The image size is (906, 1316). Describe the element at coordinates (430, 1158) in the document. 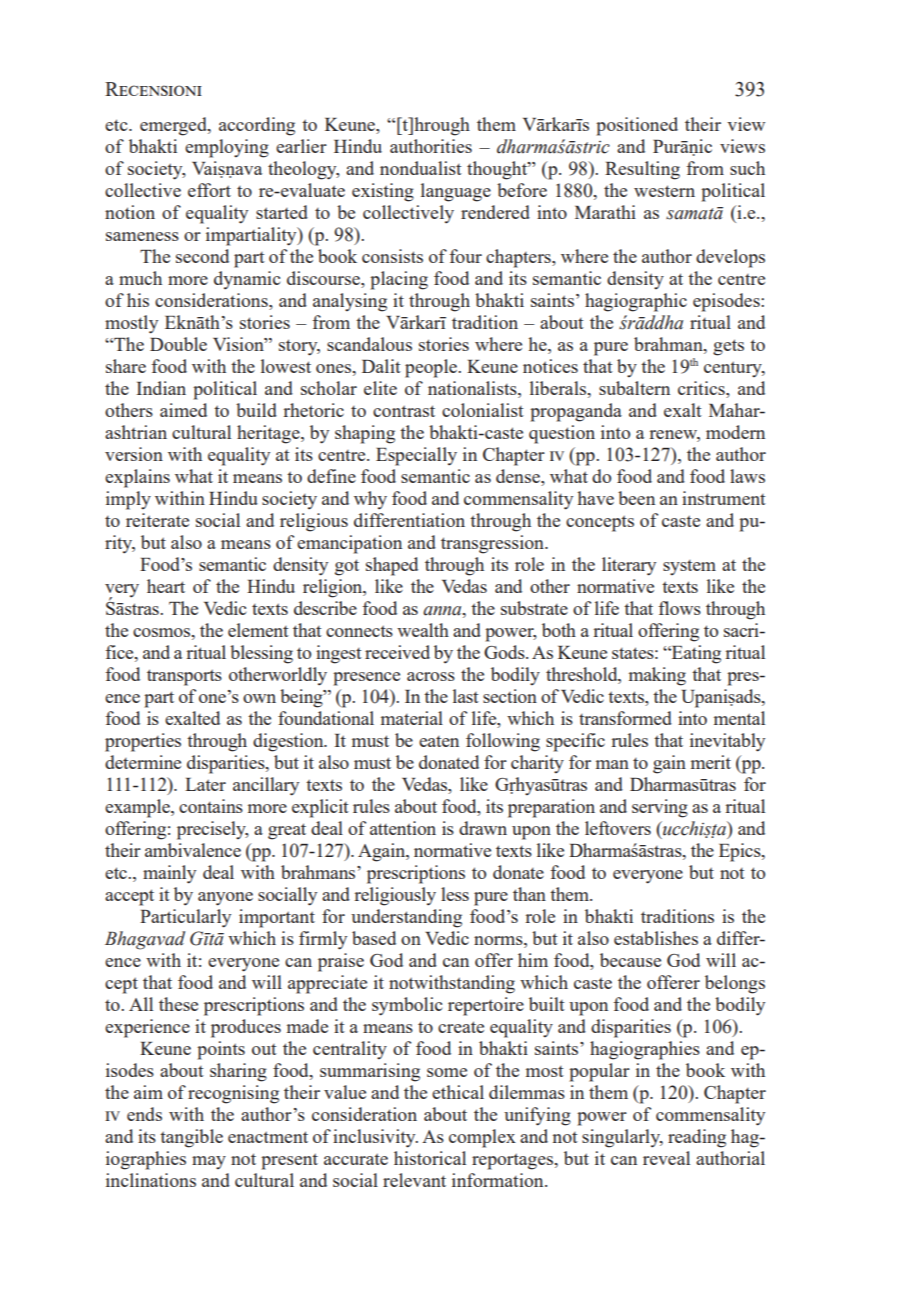

I see `historical` at that location.
